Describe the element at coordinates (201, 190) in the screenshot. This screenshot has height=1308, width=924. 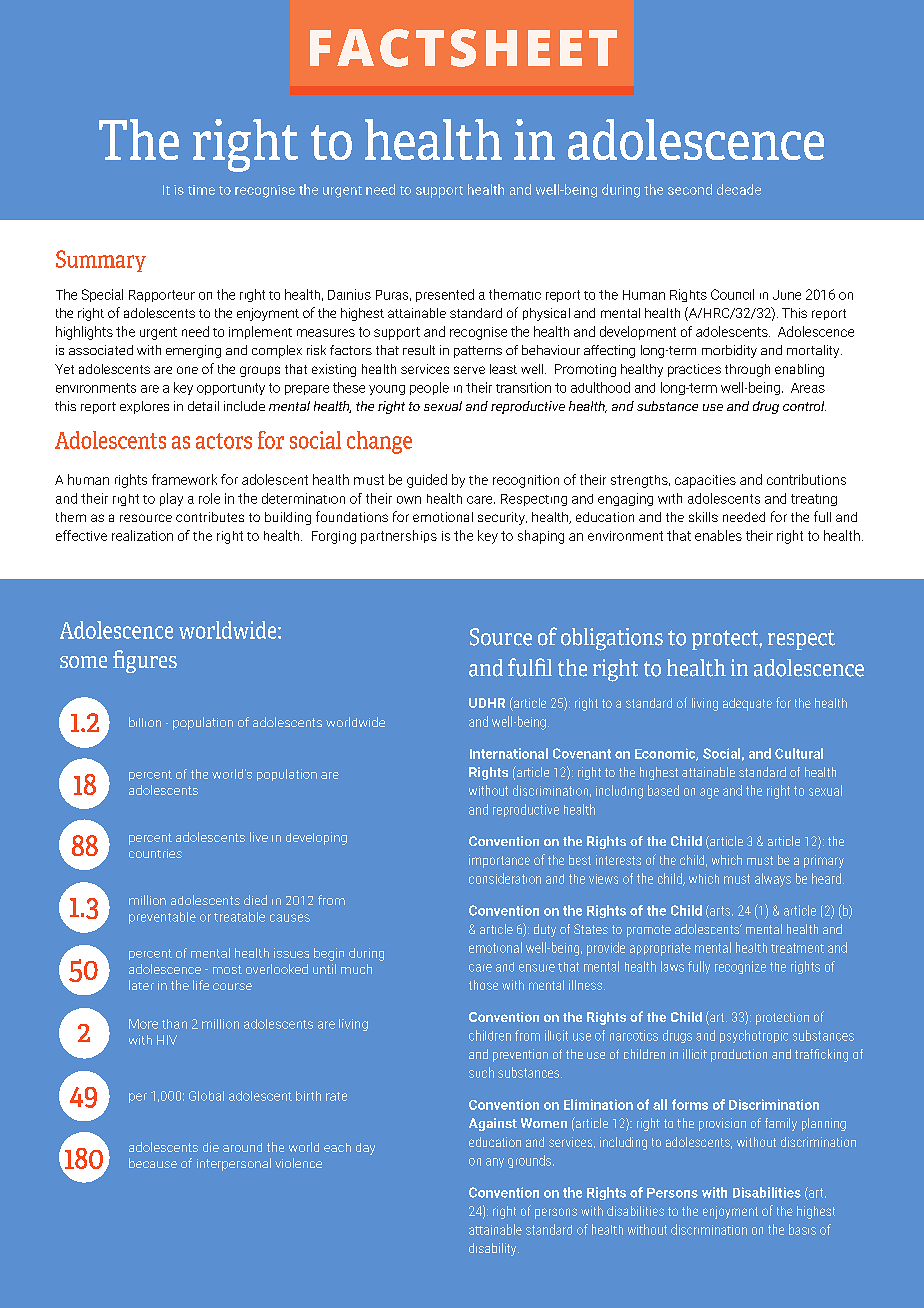
I see `time` at that location.
